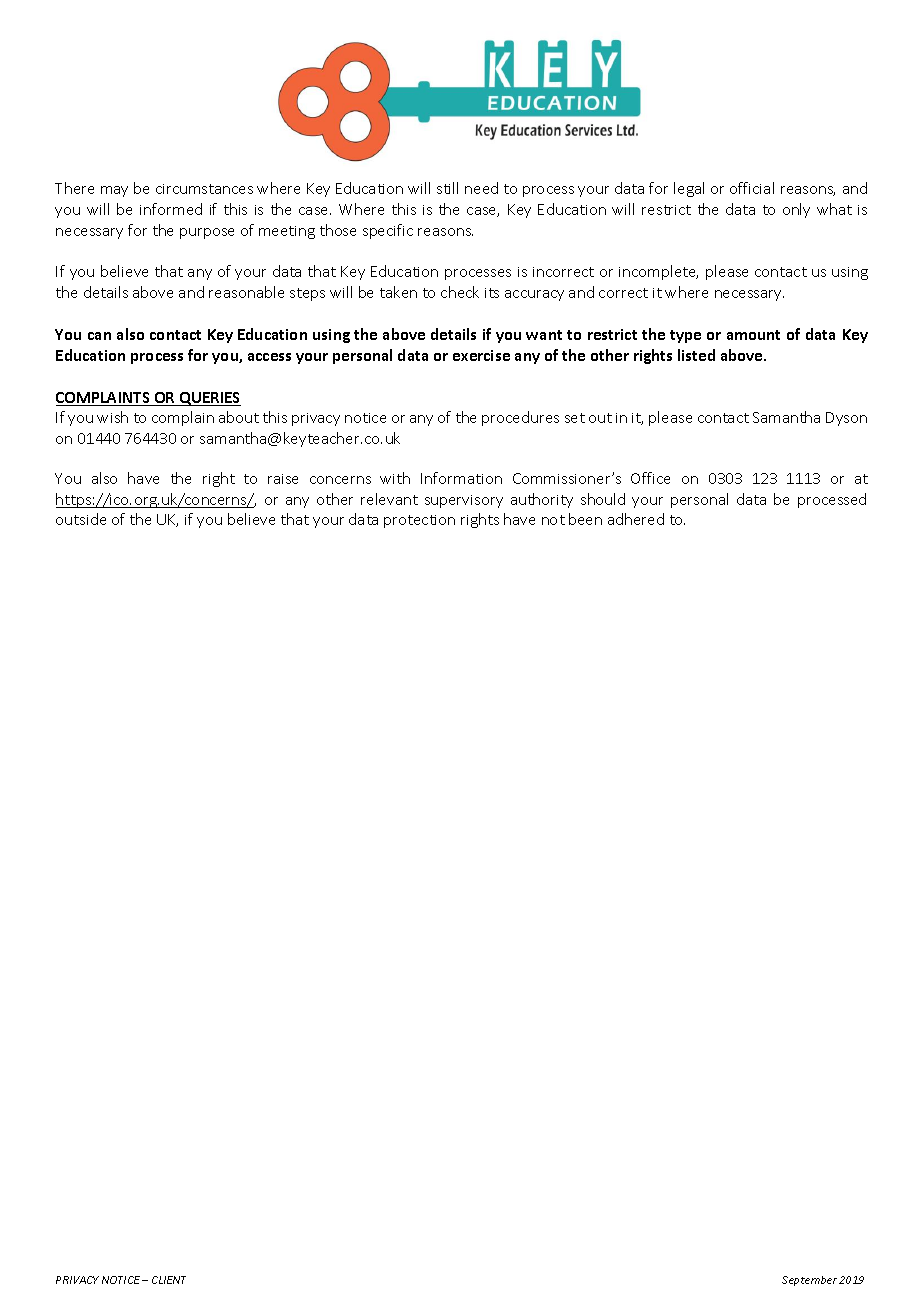 Image resolution: width=924 pixels, height=1308 pixels. I want to click on September, so click(809, 1281).
